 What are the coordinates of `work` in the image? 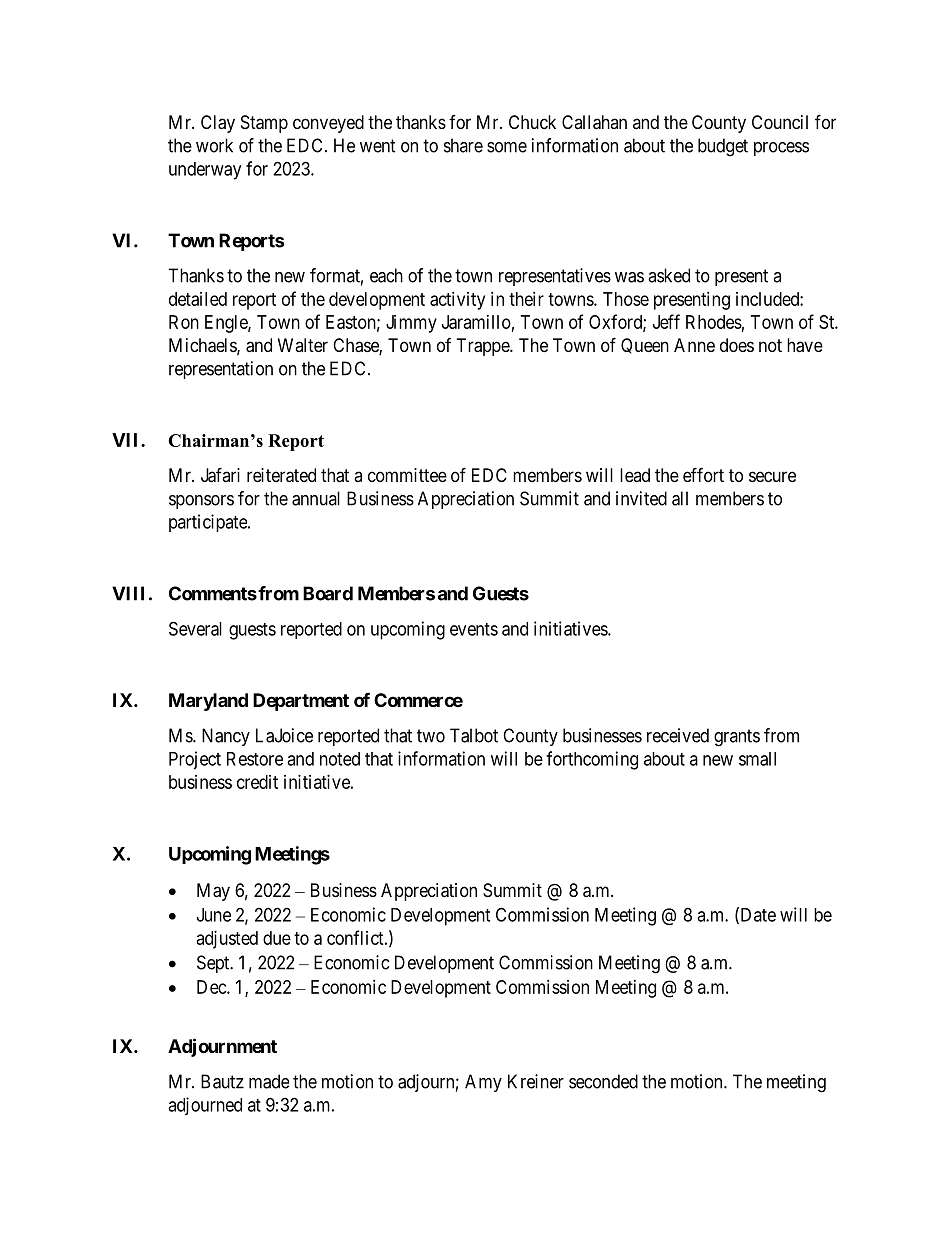 It's located at (214, 145).
